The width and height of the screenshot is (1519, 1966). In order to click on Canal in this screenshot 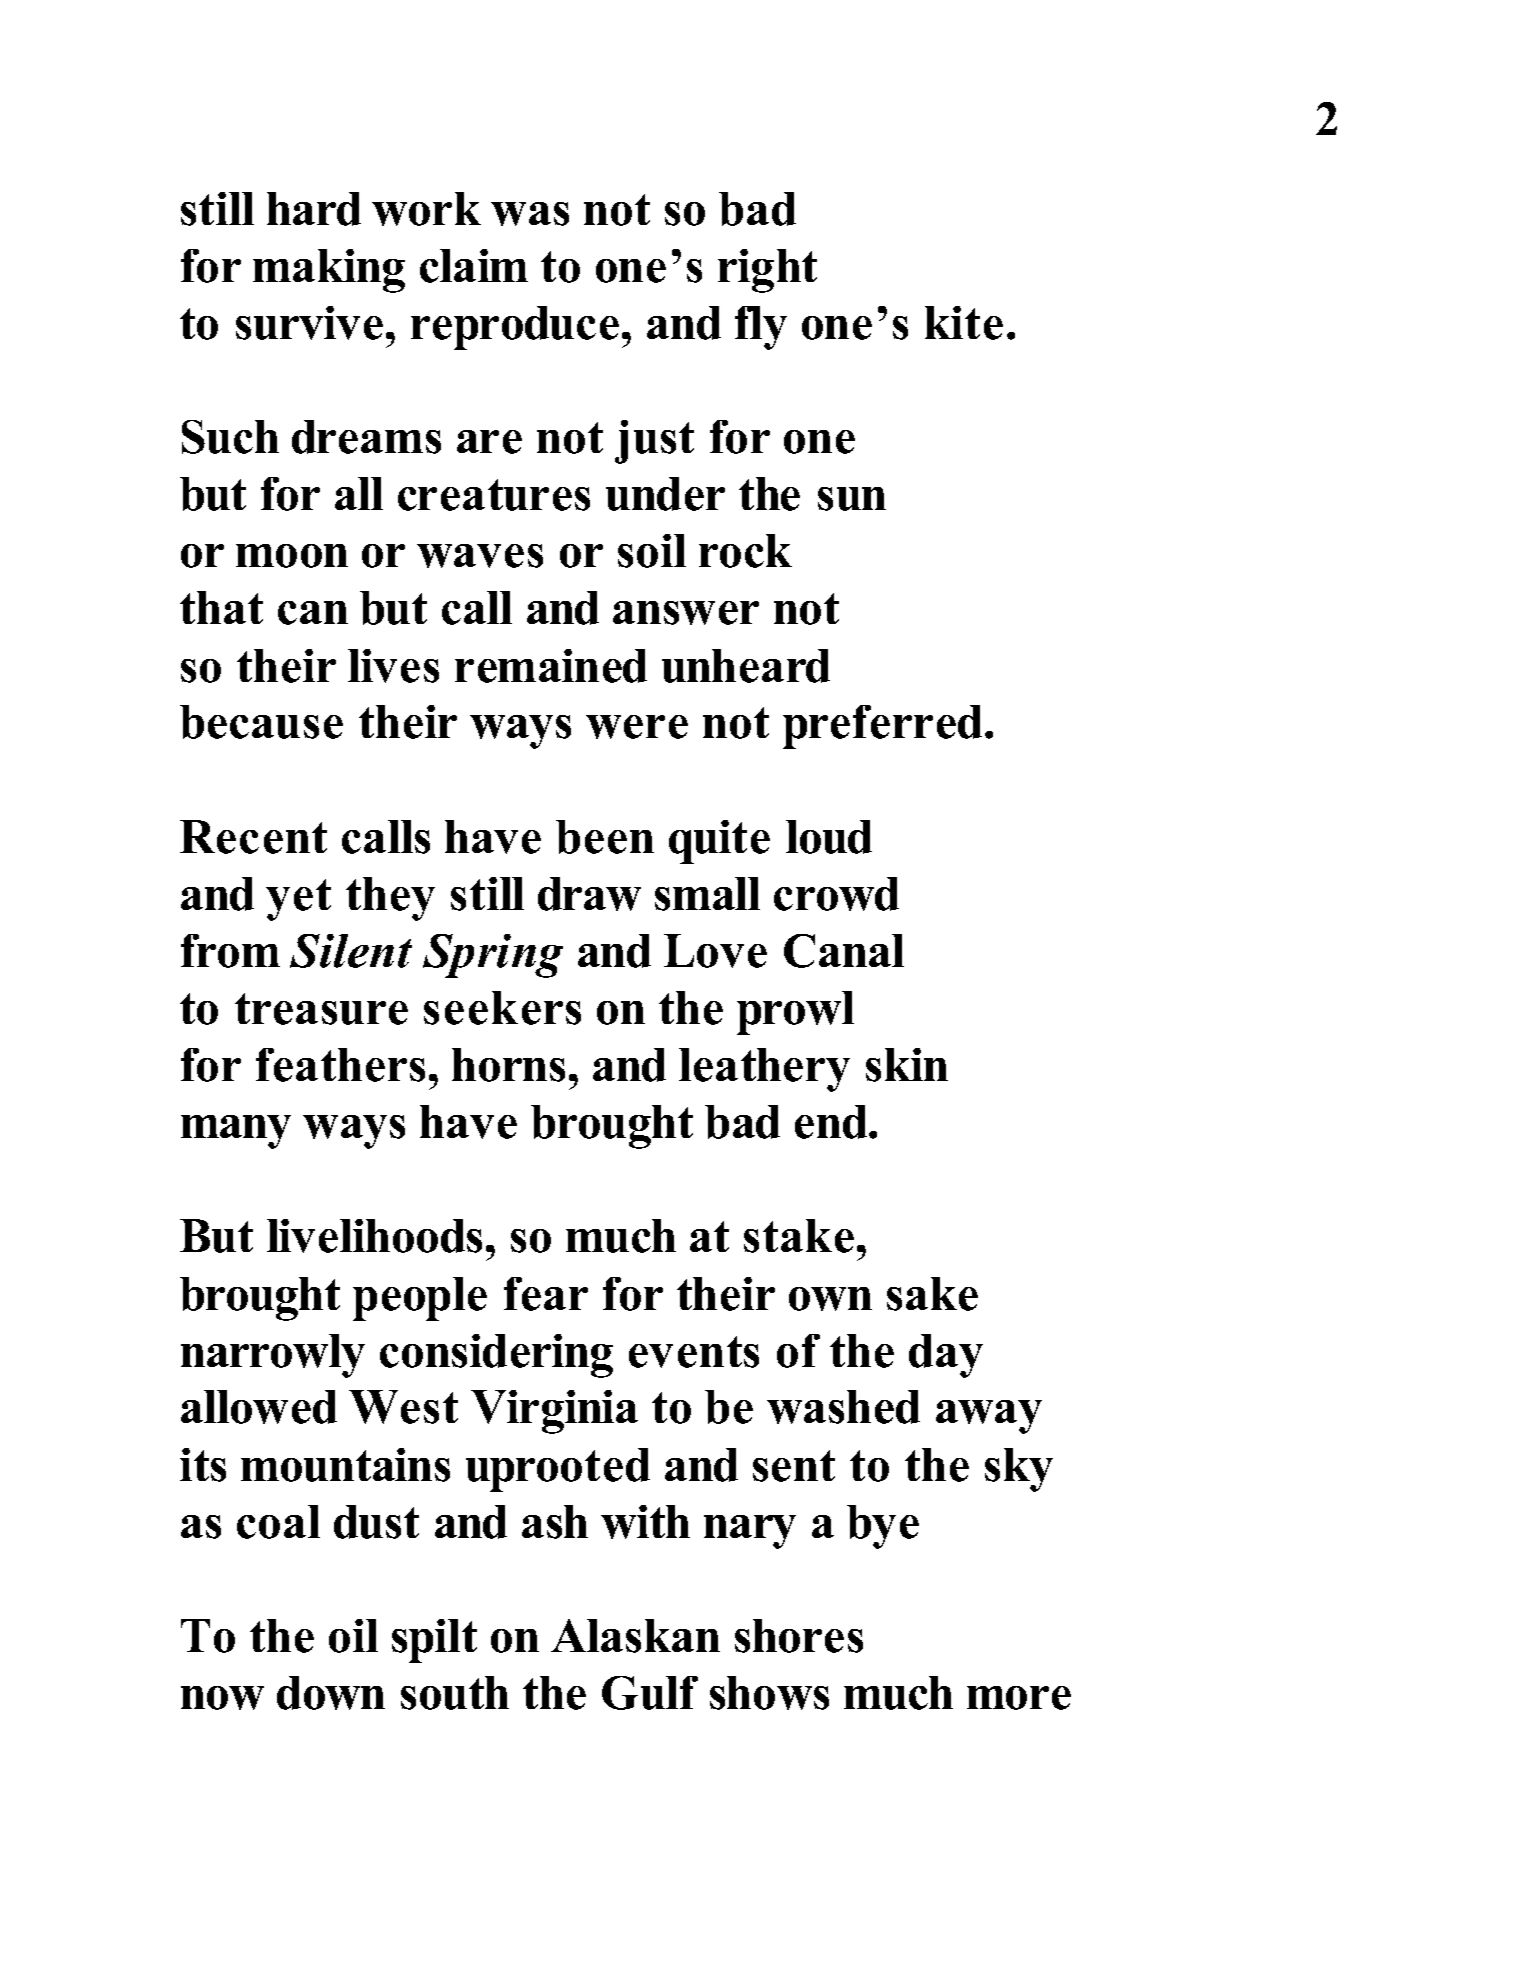, I will do `click(844, 951)`.
